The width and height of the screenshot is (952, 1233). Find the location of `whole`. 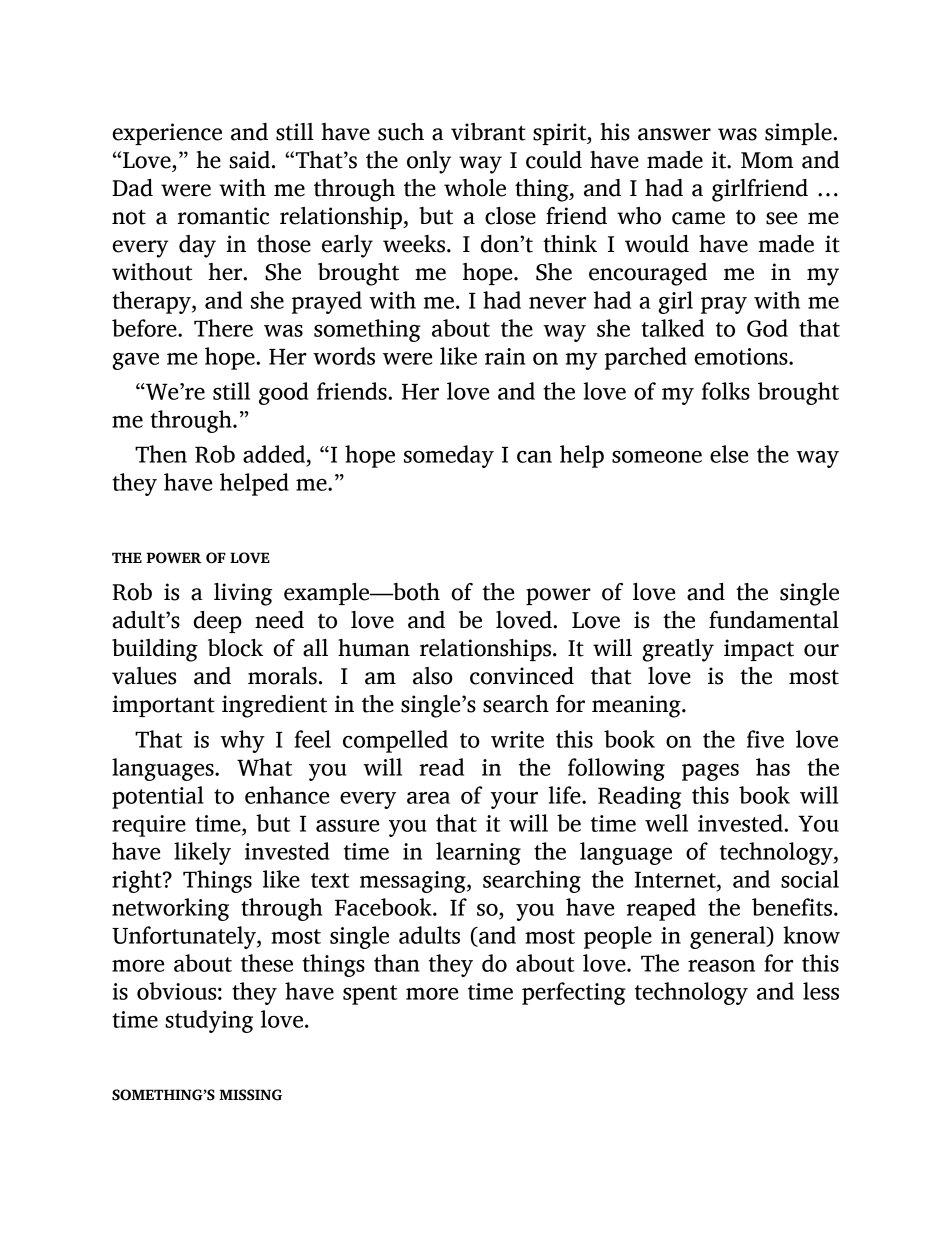

whole is located at coordinates (475, 188).
